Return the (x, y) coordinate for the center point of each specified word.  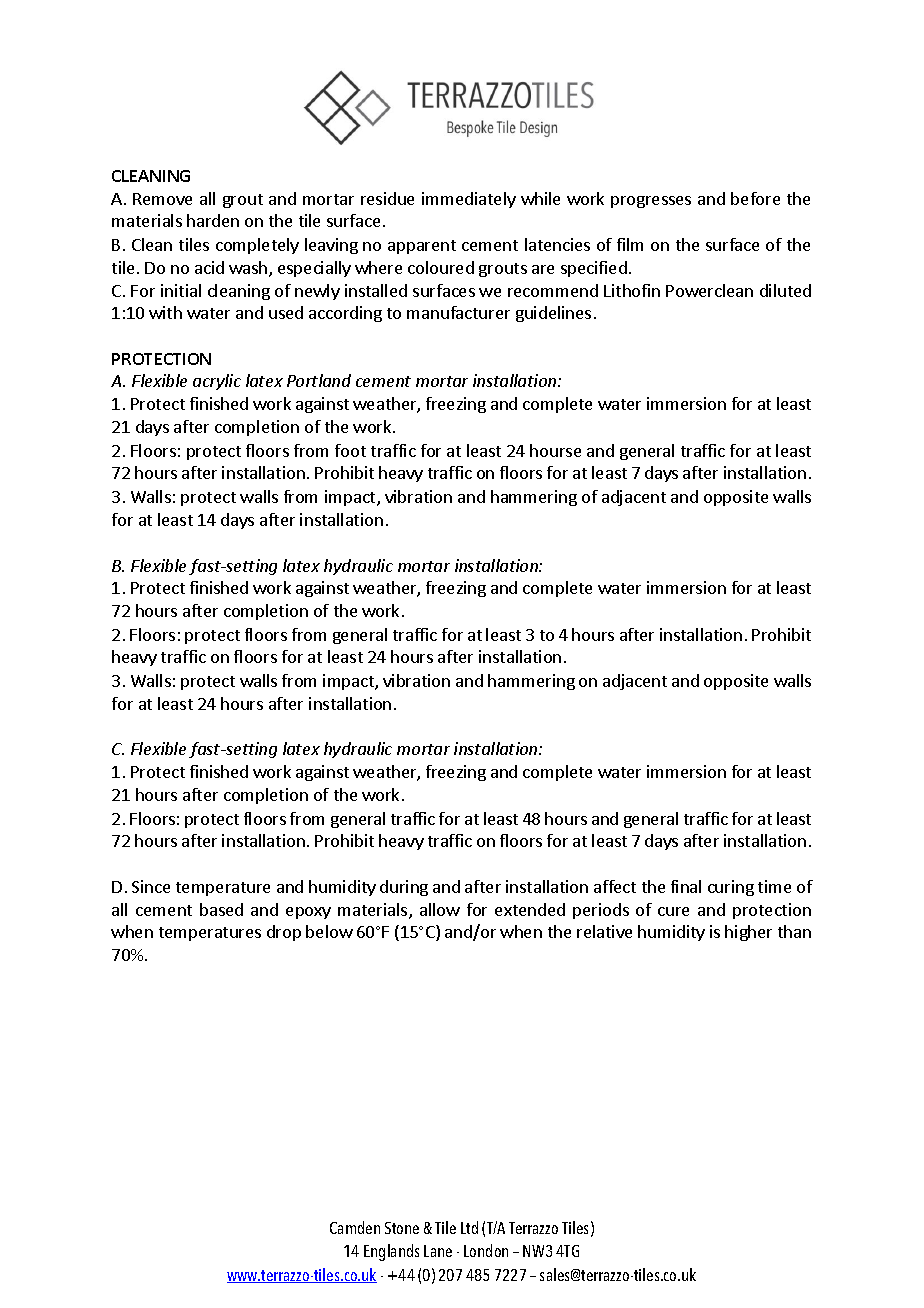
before (755, 198)
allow (440, 909)
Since (151, 886)
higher (748, 933)
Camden (355, 1227)
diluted (785, 290)
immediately (469, 200)
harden (213, 220)
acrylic (217, 382)
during (404, 888)
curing (731, 888)
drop (284, 933)
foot (350, 450)
